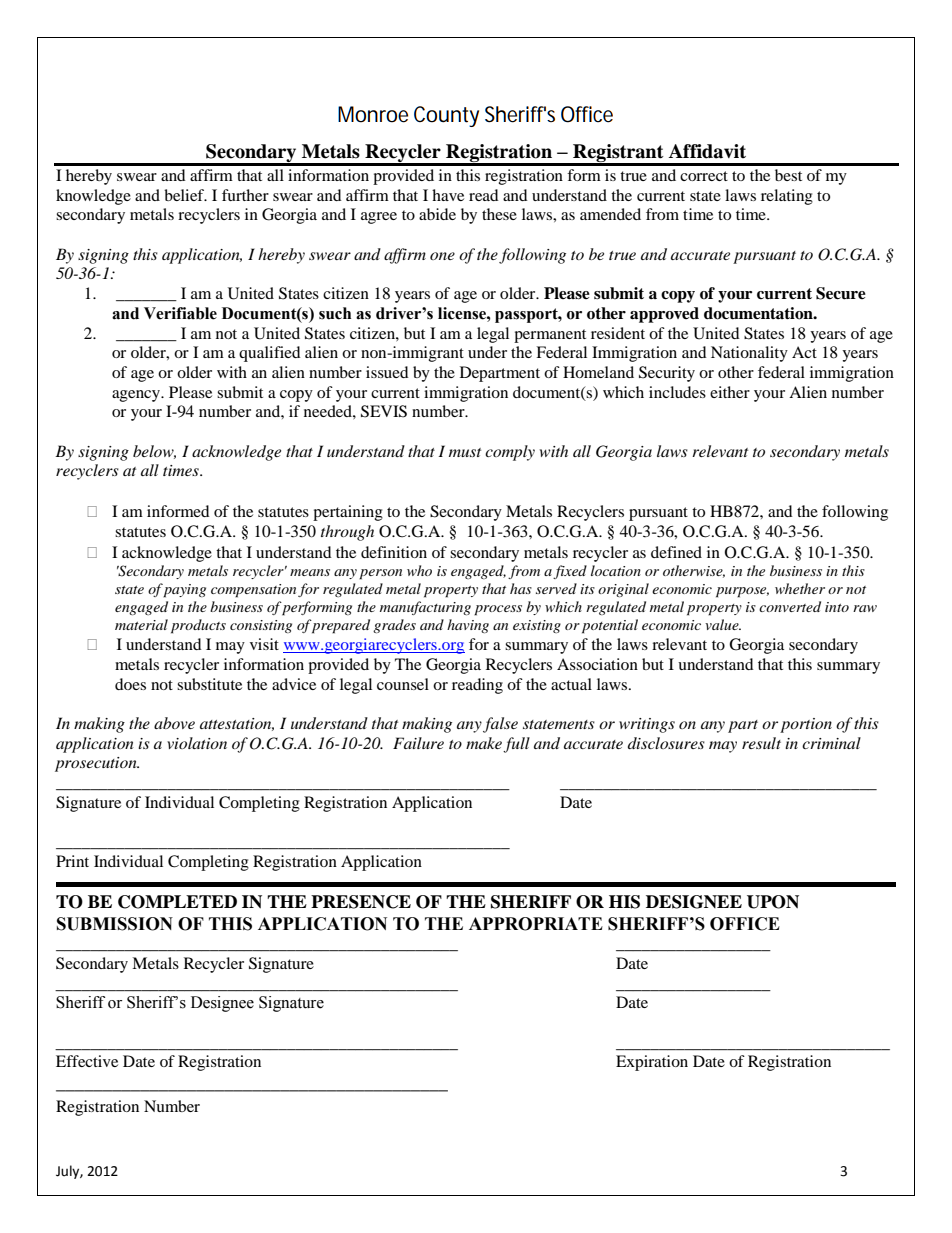 The width and height of the page is (952, 1233). I want to click on belief, so click(185, 195).
